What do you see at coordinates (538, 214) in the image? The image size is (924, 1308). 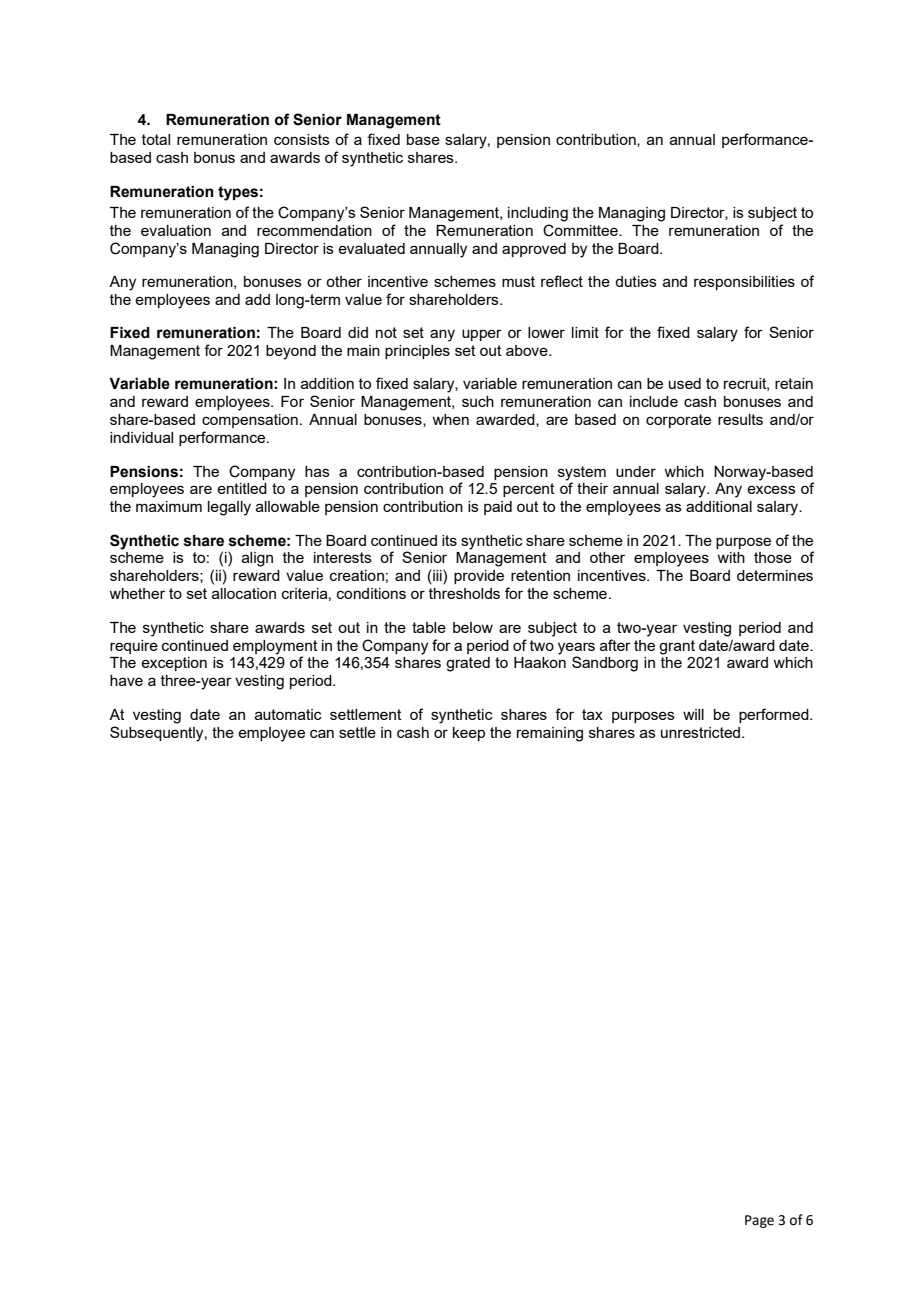 I see `including` at bounding box center [538, 214].
